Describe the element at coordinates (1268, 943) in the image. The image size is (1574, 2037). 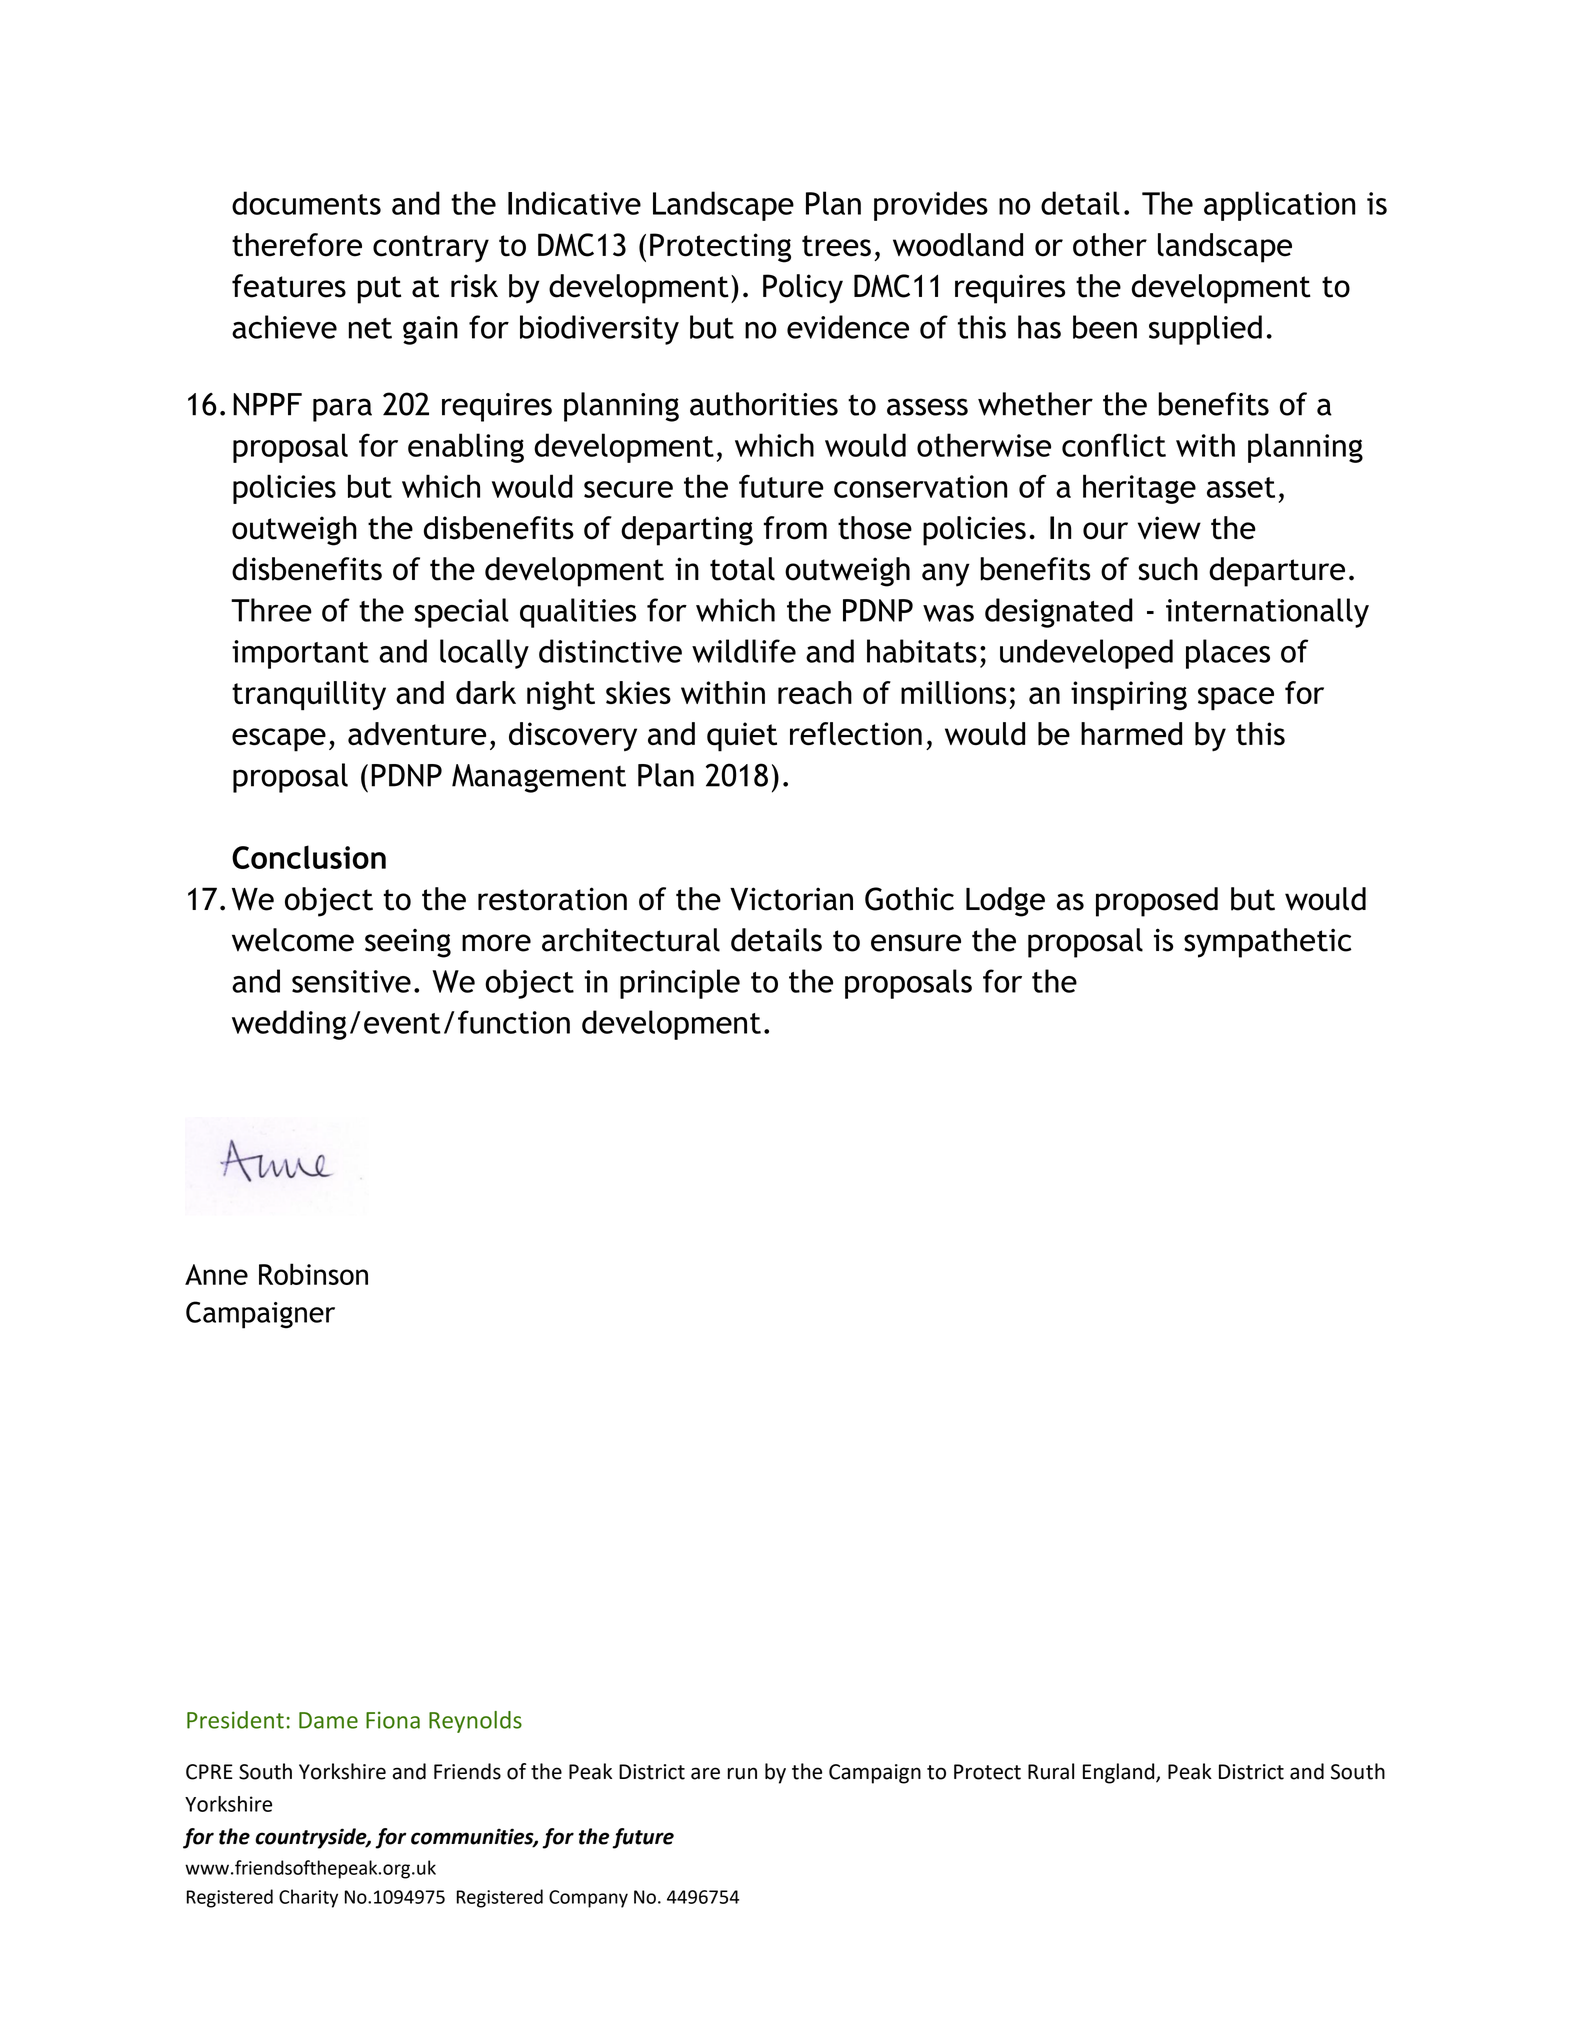
I see `sympathetic` at that location.
